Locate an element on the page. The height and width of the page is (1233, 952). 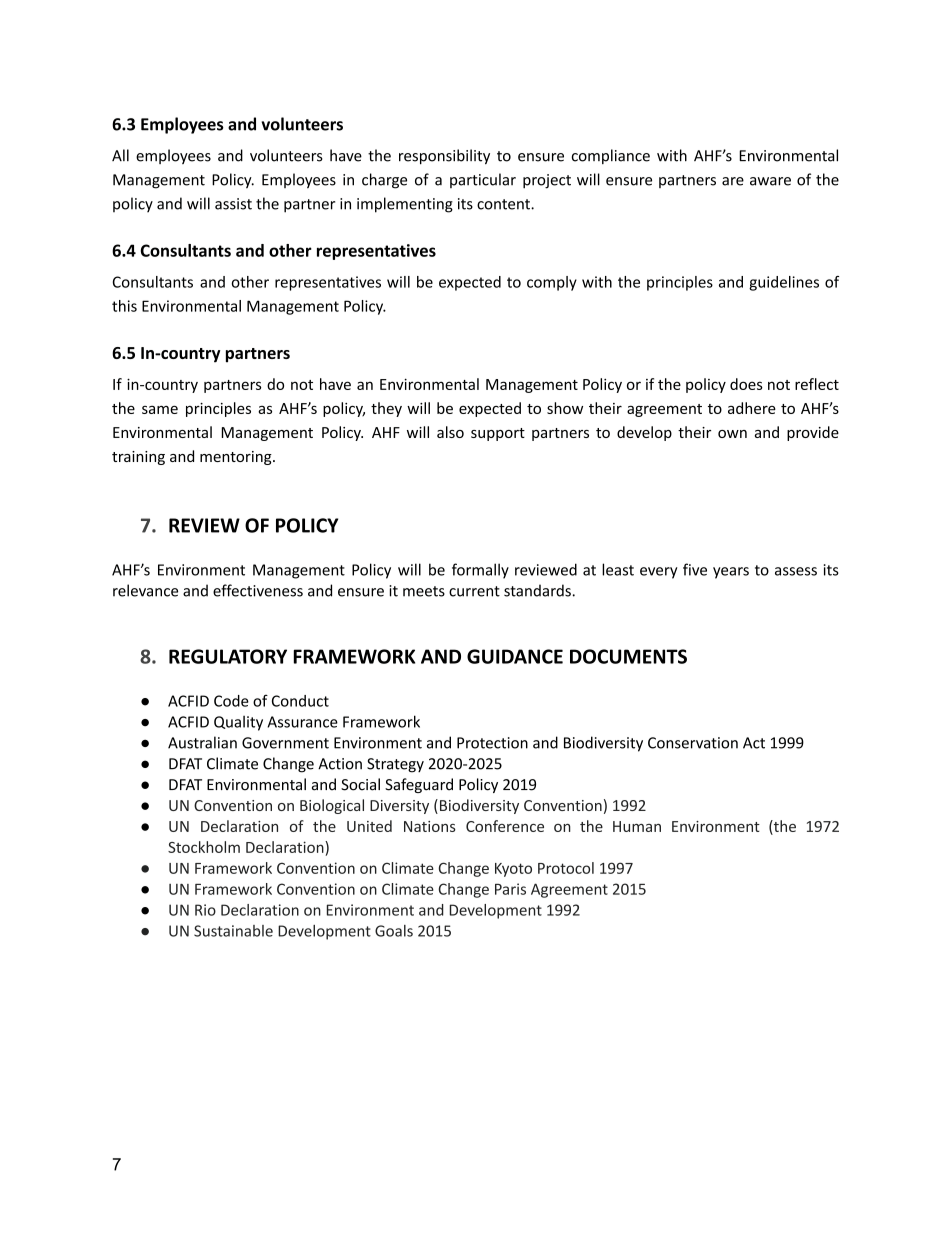
formally is located at coordinates (480, 571).
